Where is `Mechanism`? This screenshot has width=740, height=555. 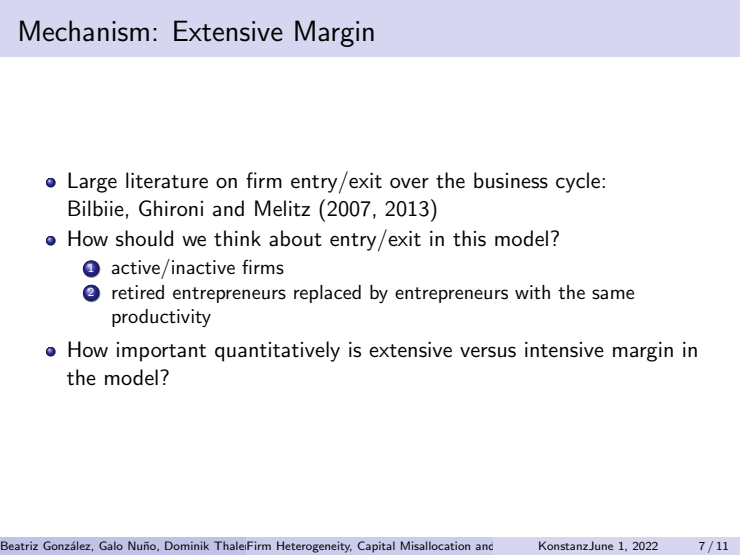 Mechanism is located at coordinates (84, 31).
